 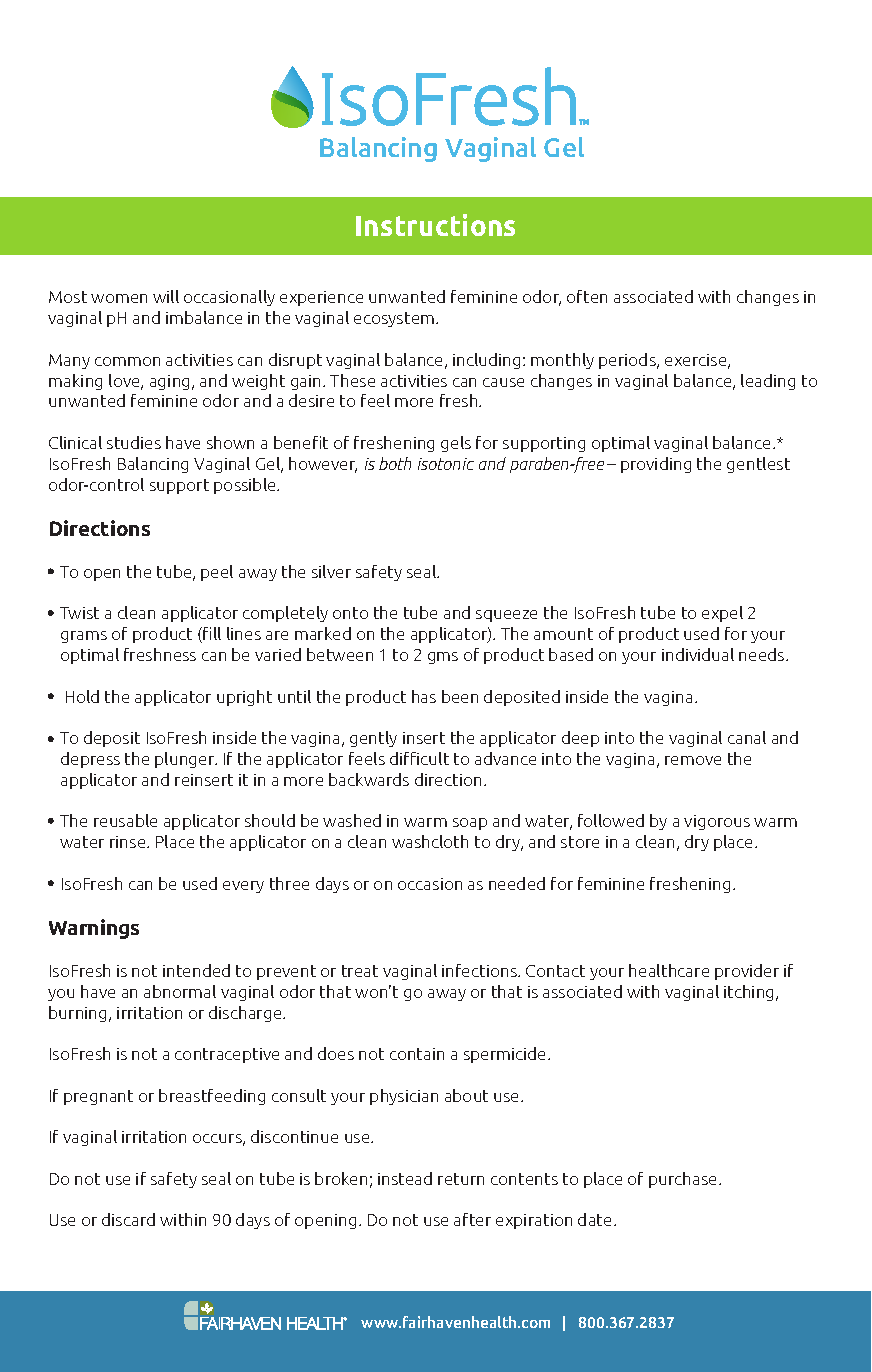 What do you see at coordinates (129, 842) in the image?
I see `rinse` at bounding box center [129, 842].
